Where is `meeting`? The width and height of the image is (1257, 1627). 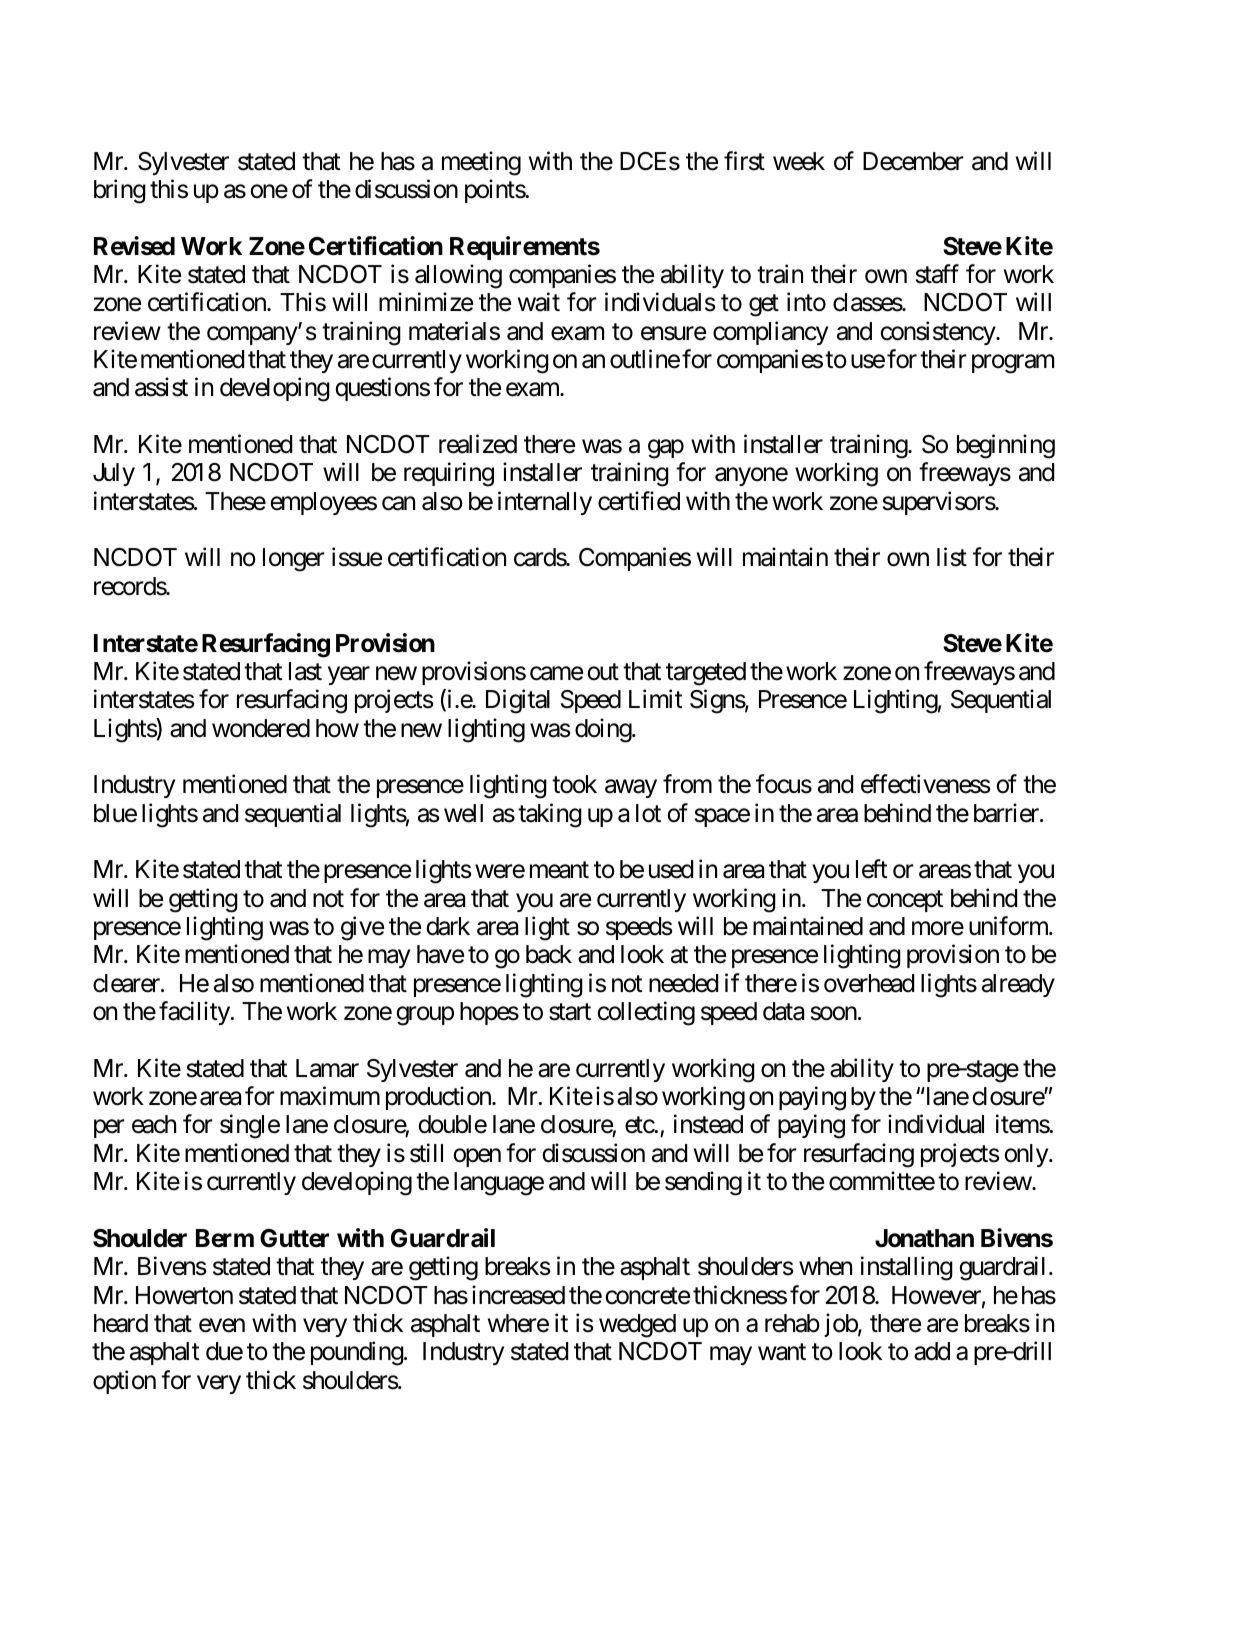 meeting is located at coordinates (481, 163).
